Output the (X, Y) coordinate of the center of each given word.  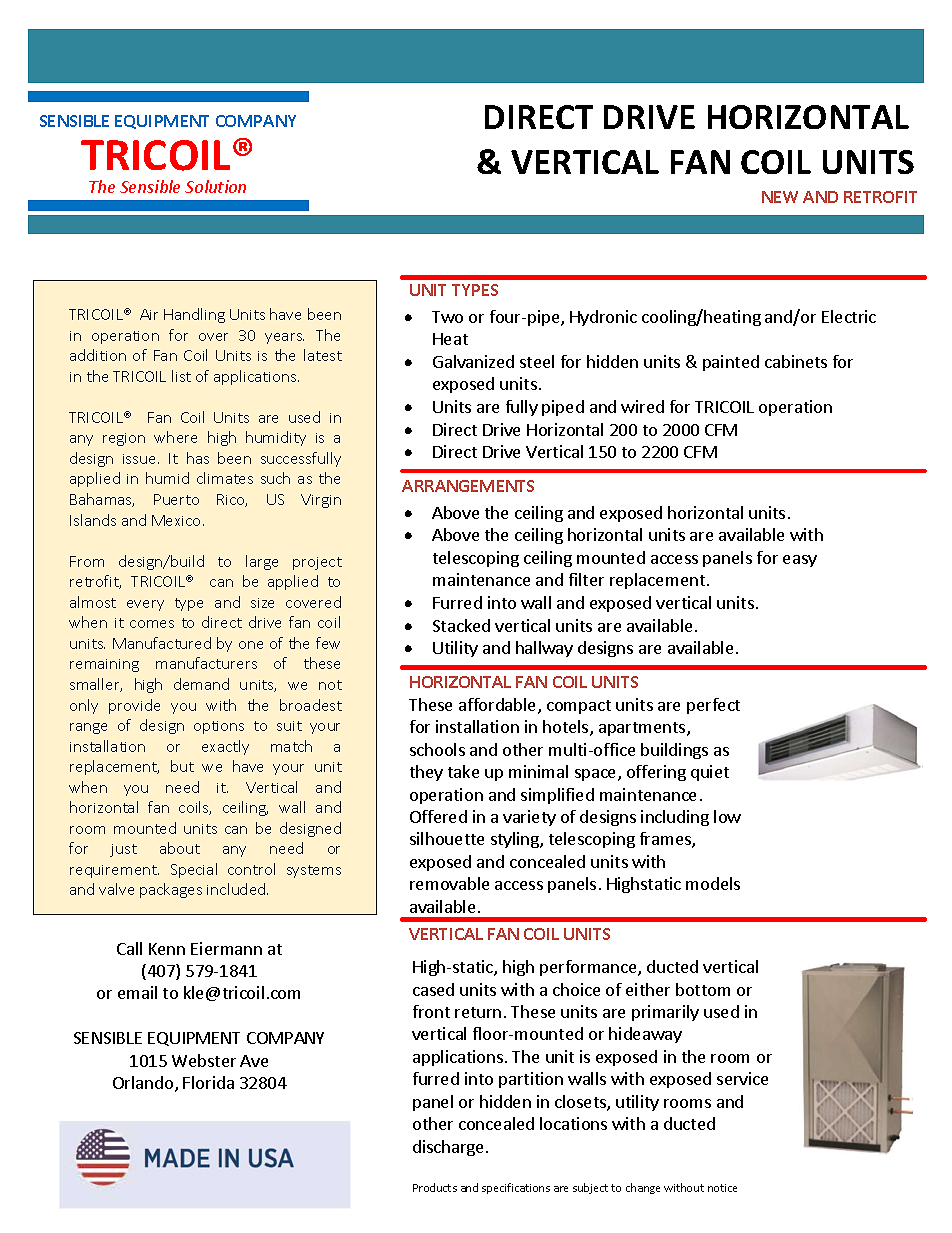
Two (447, 317)
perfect (713, 706)
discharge (448, 1148)
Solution (215, 186)
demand (201, 684)
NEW (780, 197)
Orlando (144, 1084)
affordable (499, 706)
